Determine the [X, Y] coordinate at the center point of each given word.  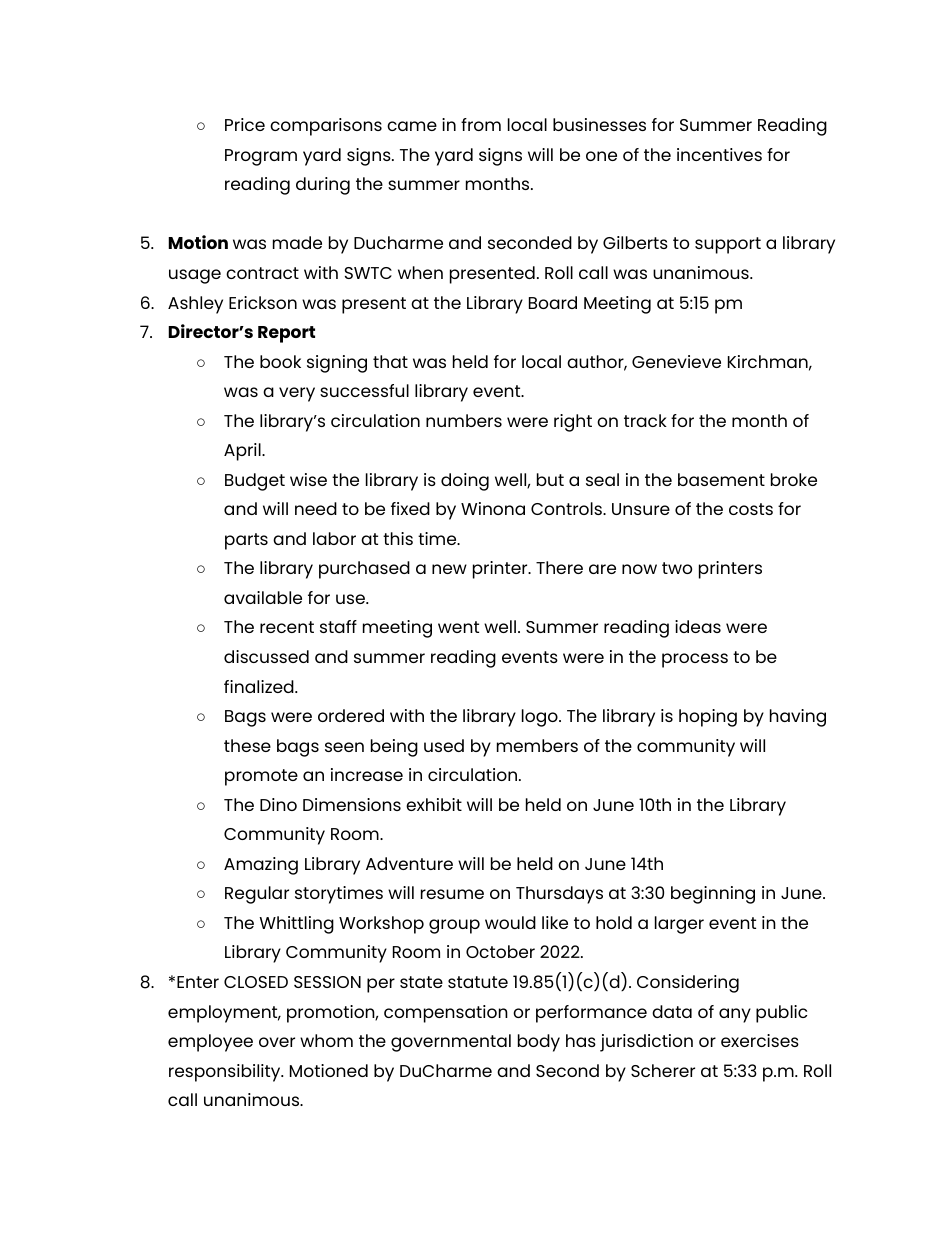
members [537, 745]
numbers [464, 420]
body [539, 1043]
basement [721, 479]
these [247, 745]
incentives [719, 154]
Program [261, 157]
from [481, 124]
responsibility [226, 1073]
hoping [708, 718]
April [243, 452]
